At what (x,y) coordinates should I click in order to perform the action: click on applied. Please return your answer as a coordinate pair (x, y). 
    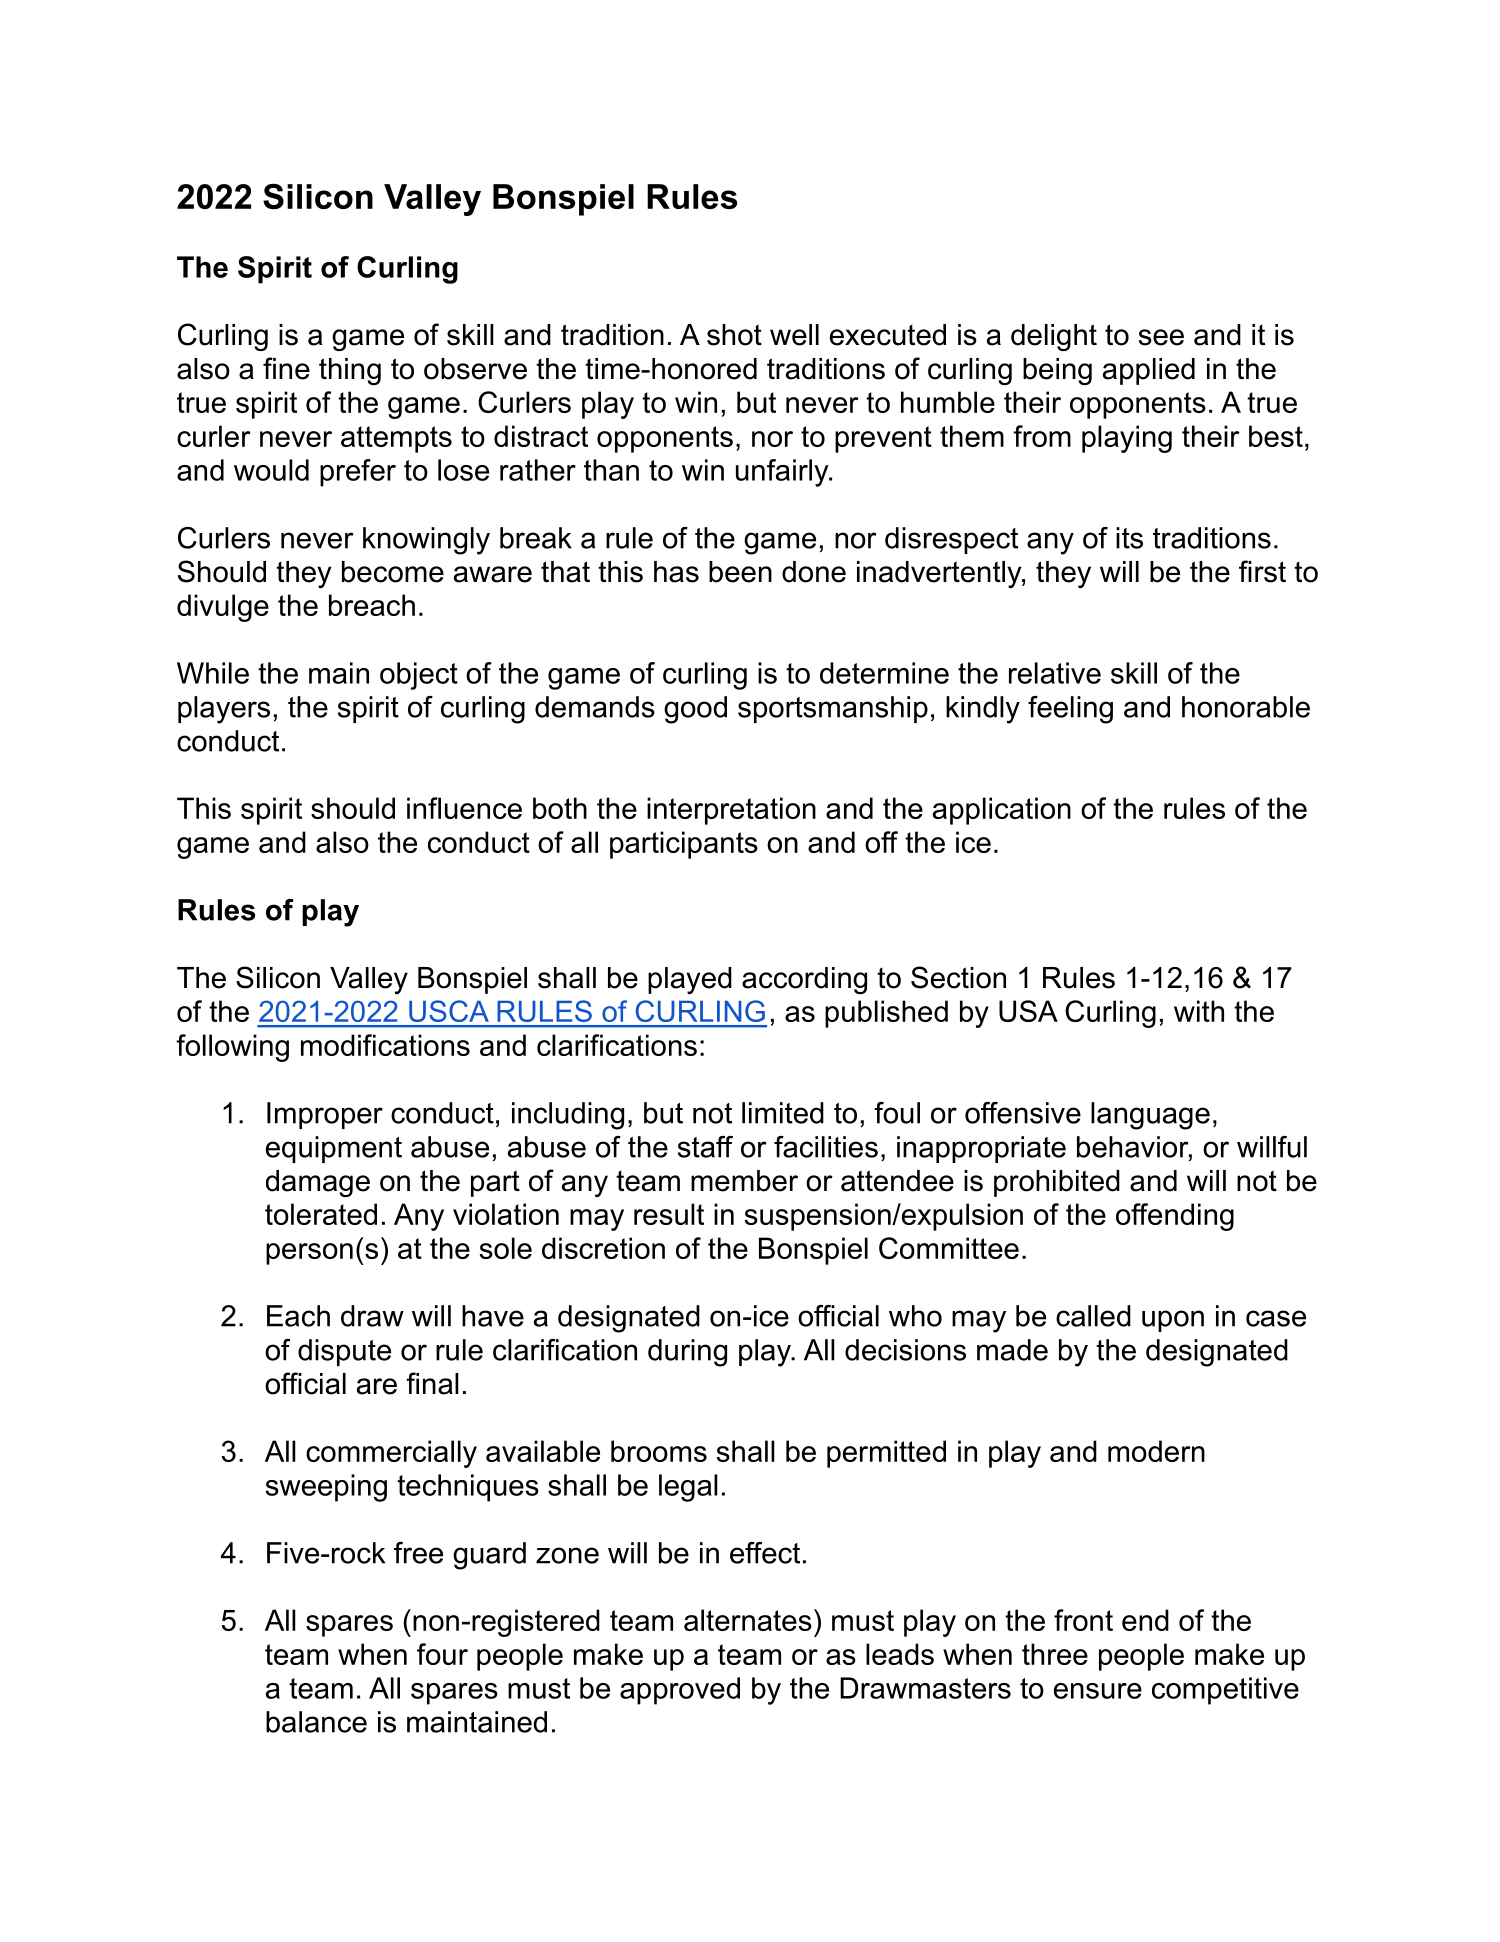
    Looking at the image, I should click on (1149, 371).
